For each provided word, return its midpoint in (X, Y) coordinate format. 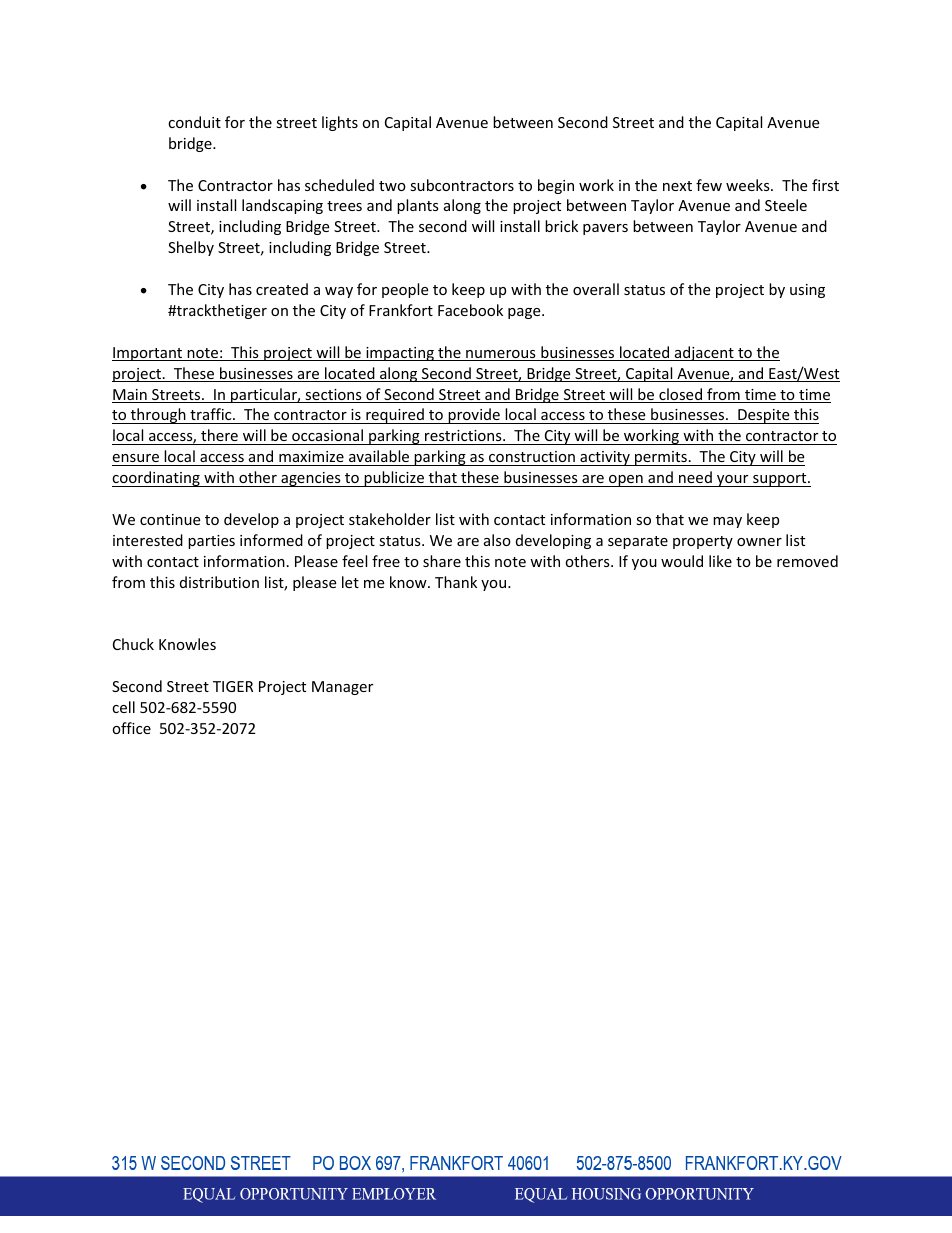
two (392, 186)
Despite (764, 416)
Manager (342, 688)
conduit (194, 122)
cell (123, 707)
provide (474, 416)
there (219, 437)
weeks (749, 185)
